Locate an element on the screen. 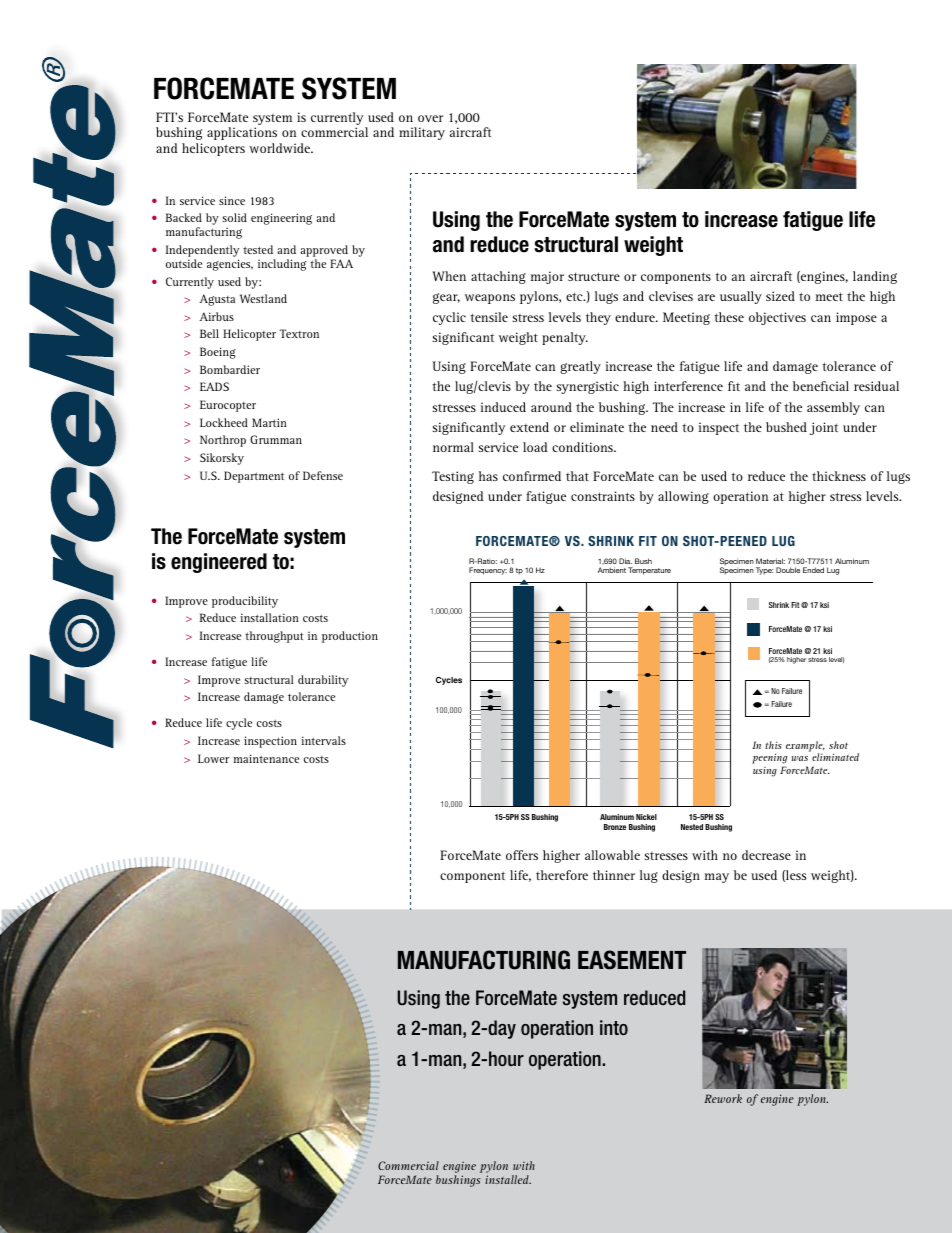 The width and height of the screenshot is (952, 1233). over is located at coordinates (430, 118).
